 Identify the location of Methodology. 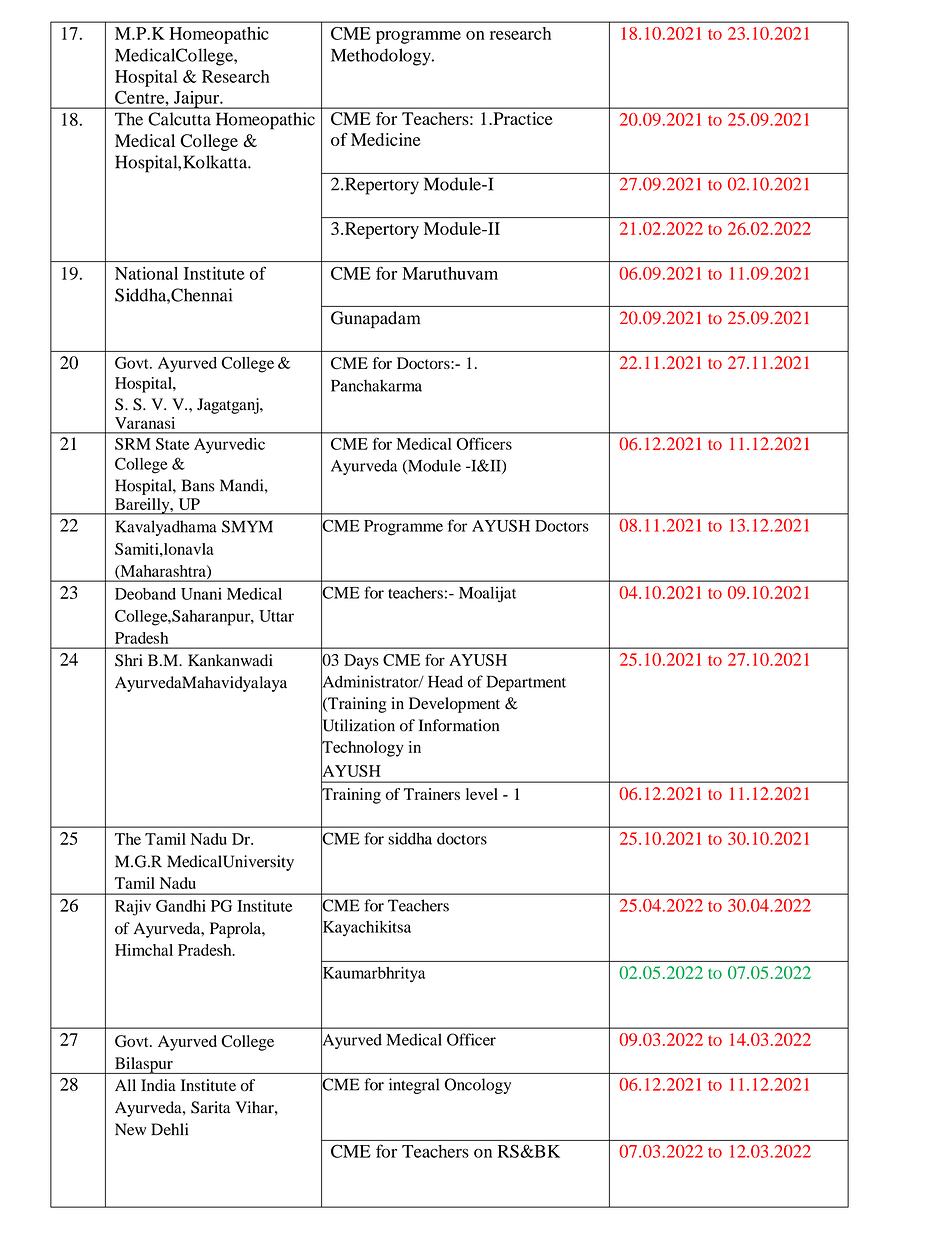
(382, 57).
